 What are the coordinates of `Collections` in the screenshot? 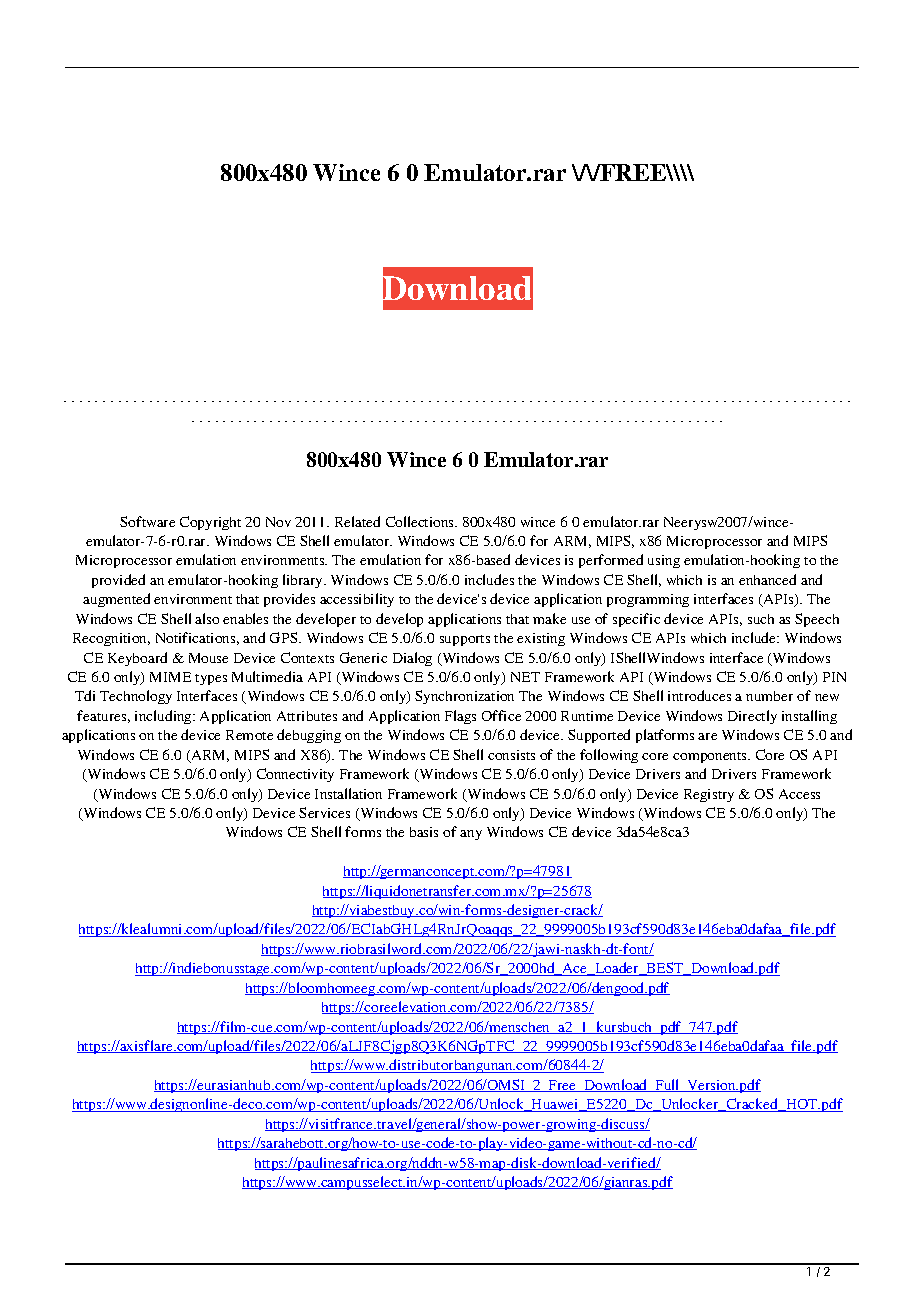 It's located at (421, 521).
